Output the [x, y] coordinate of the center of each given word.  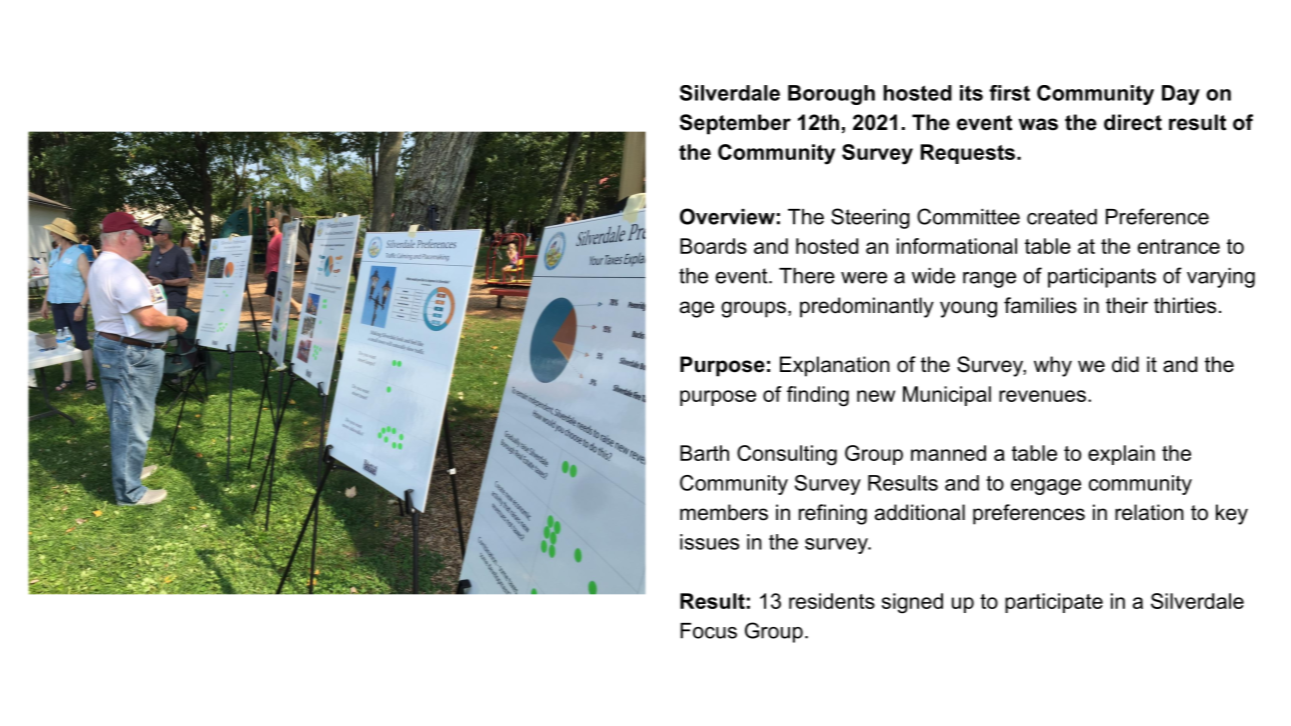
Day [1181, 95]
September [735, 124]
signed [912, 603]
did [1125, 364]
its [971, 93]
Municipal [947, 396]
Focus [708, 631]
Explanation [835, 366]
